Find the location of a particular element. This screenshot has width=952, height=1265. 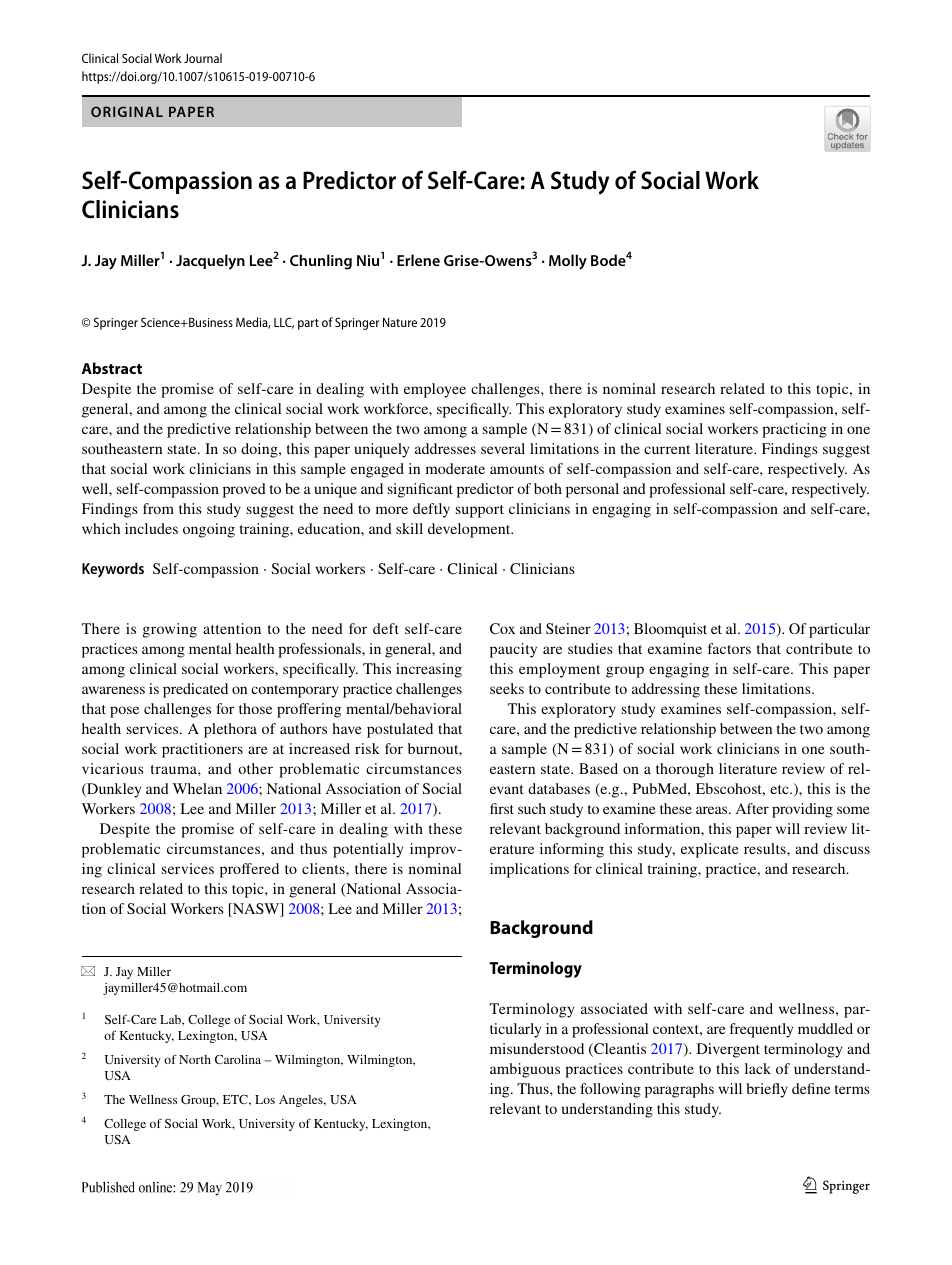

Journal is located at coordinates (203, 58).
